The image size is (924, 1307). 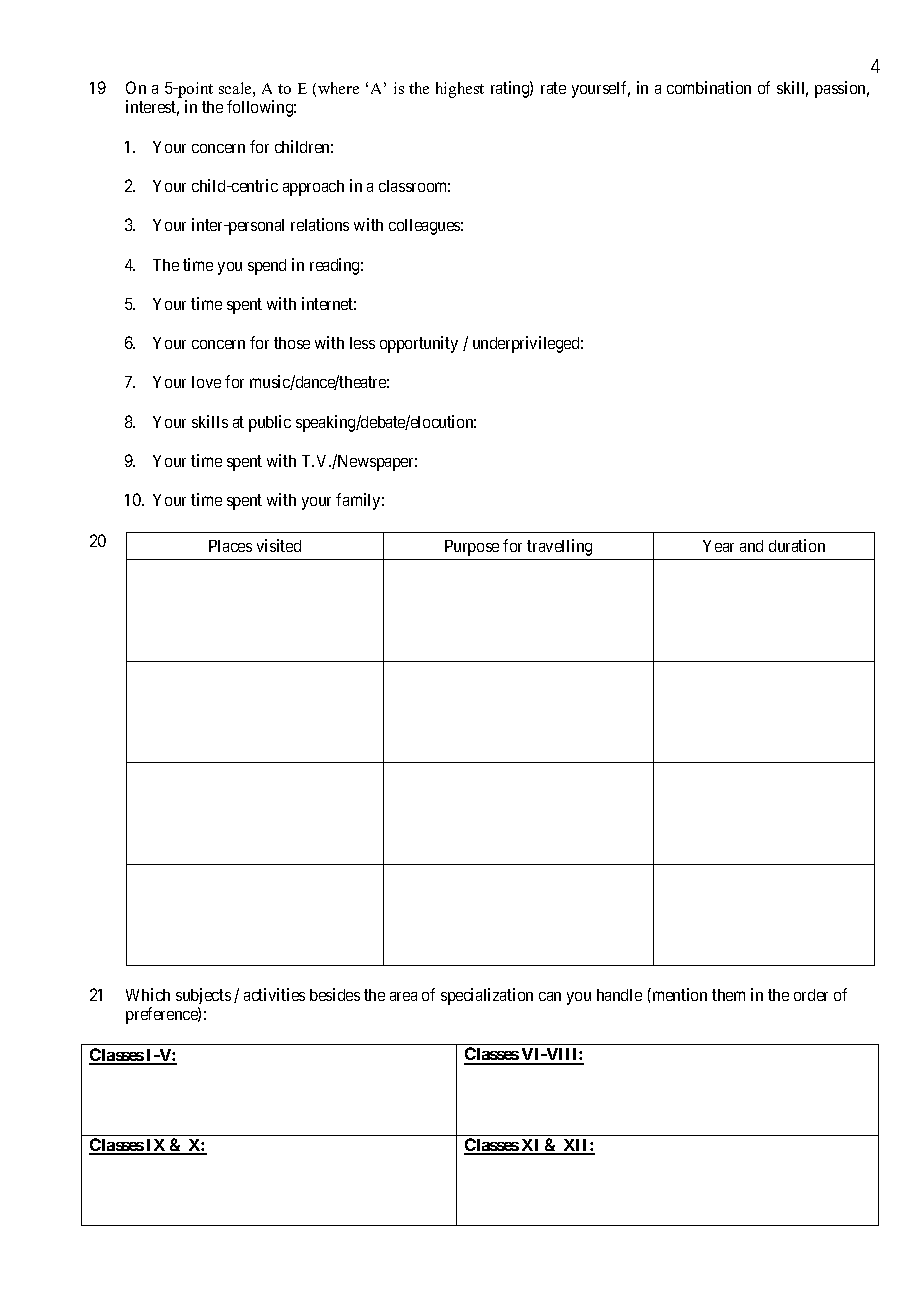 I want to click on passion, so click(x=842, y=89).
